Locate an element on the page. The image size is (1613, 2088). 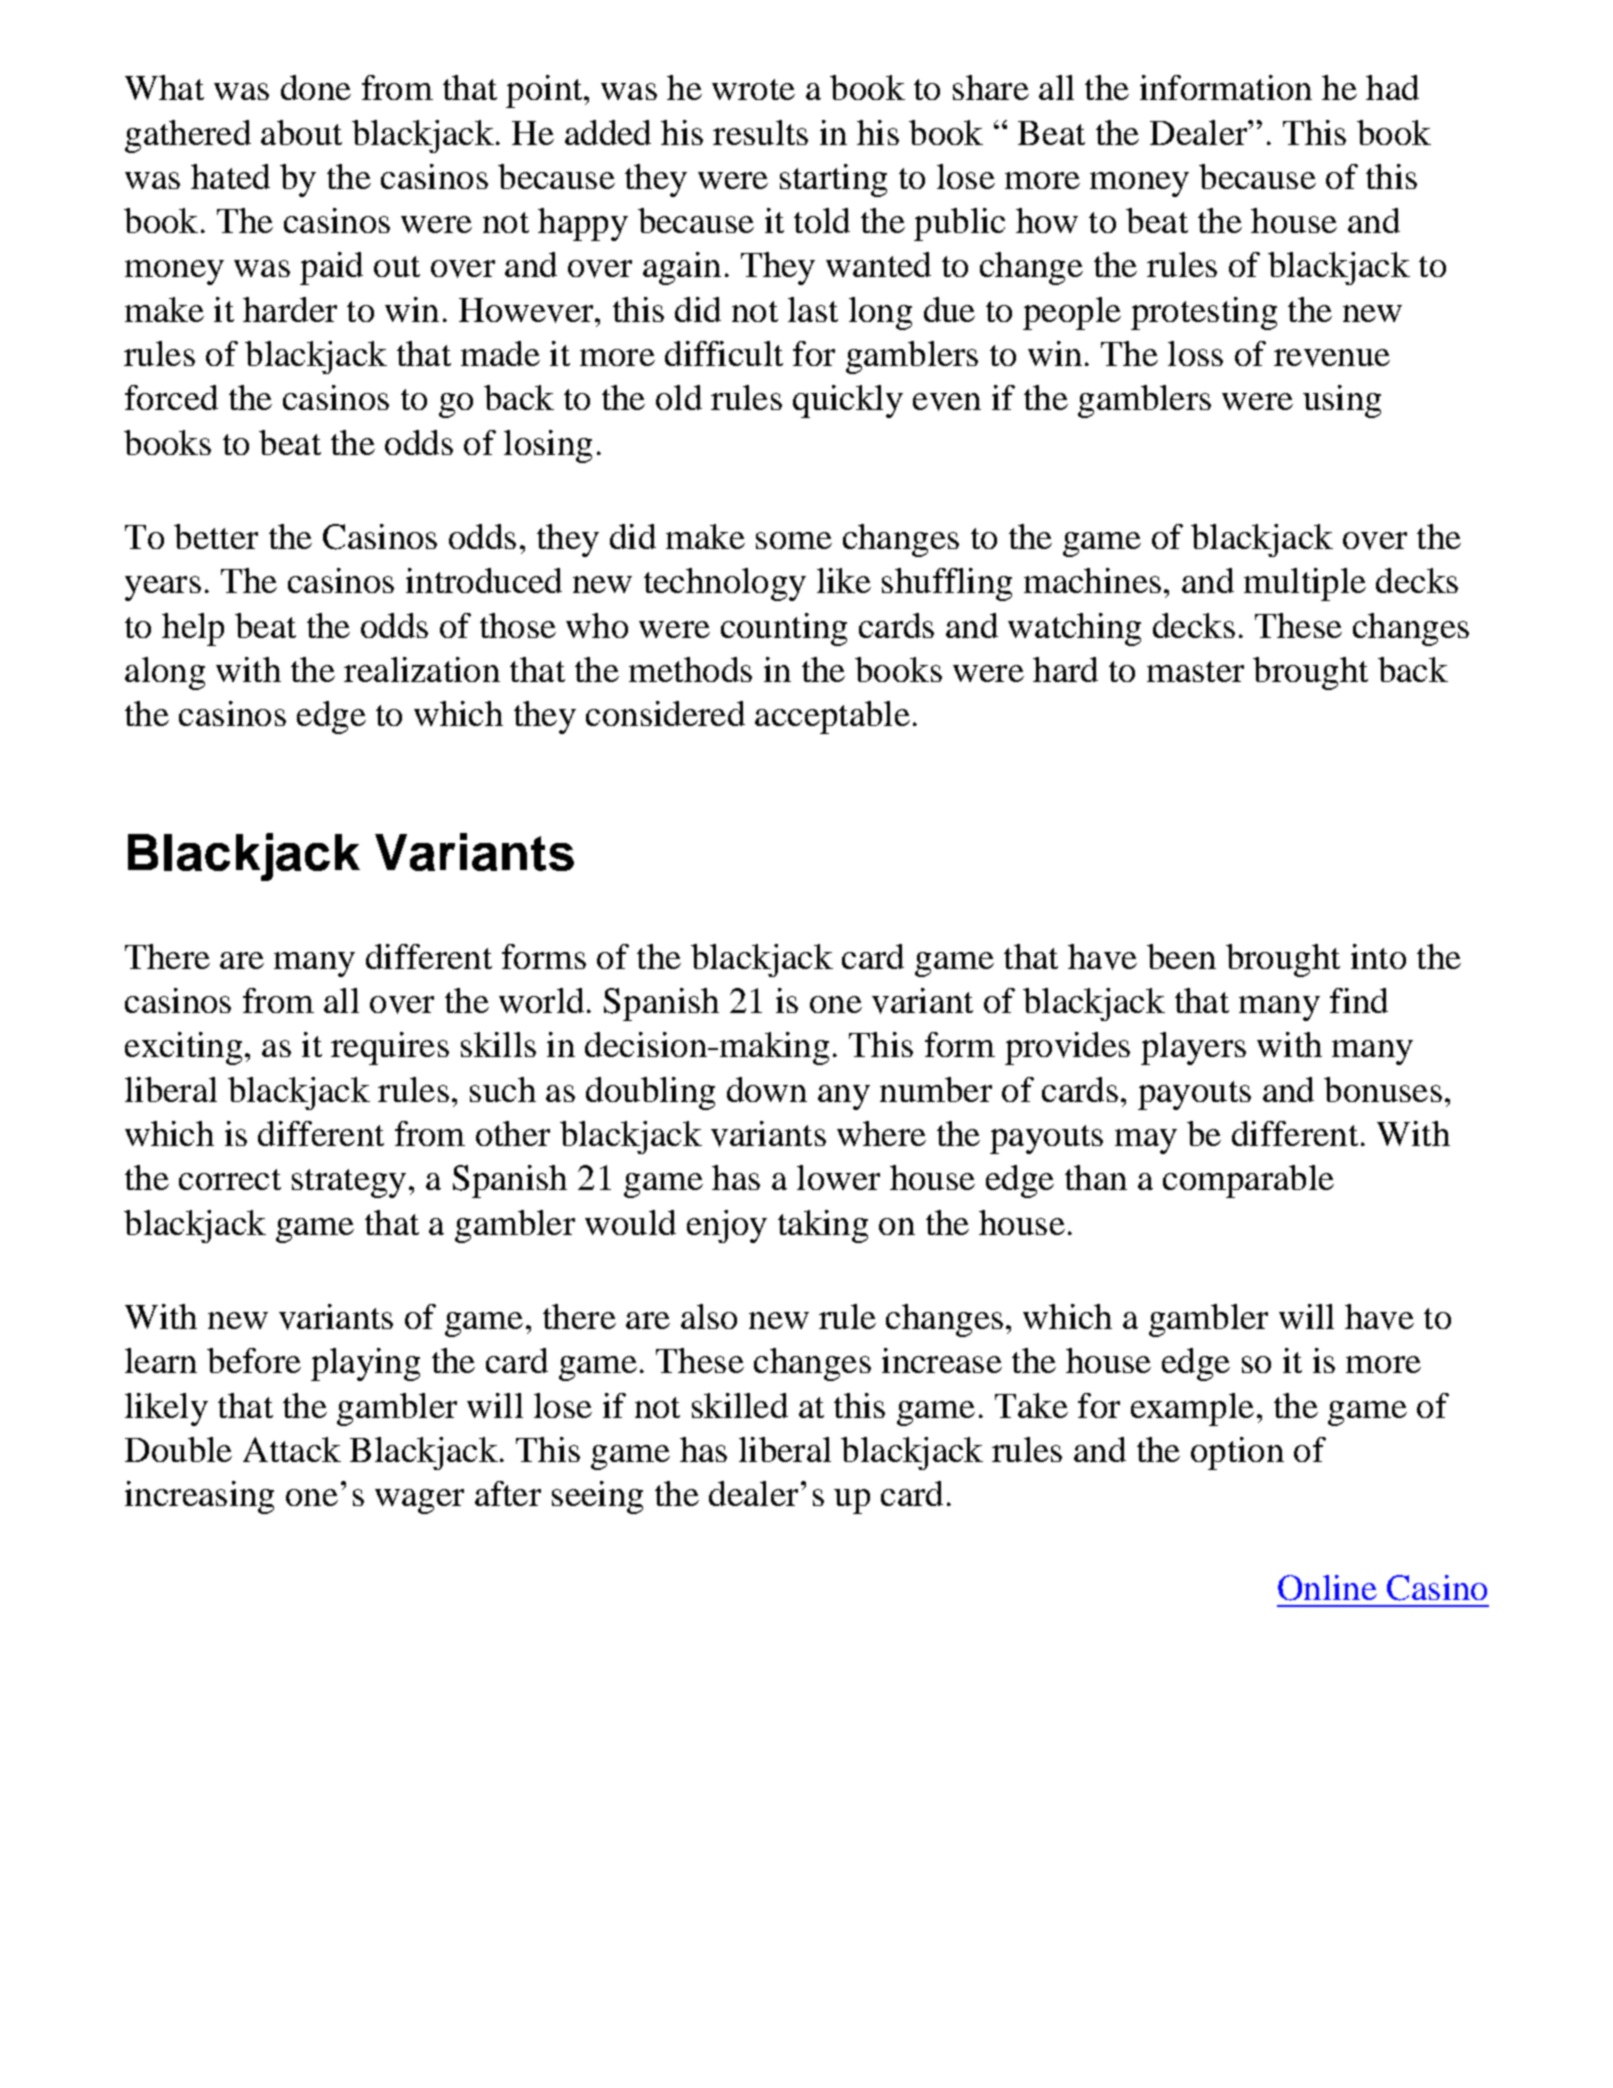
results is located at coordinates (760, 132).
